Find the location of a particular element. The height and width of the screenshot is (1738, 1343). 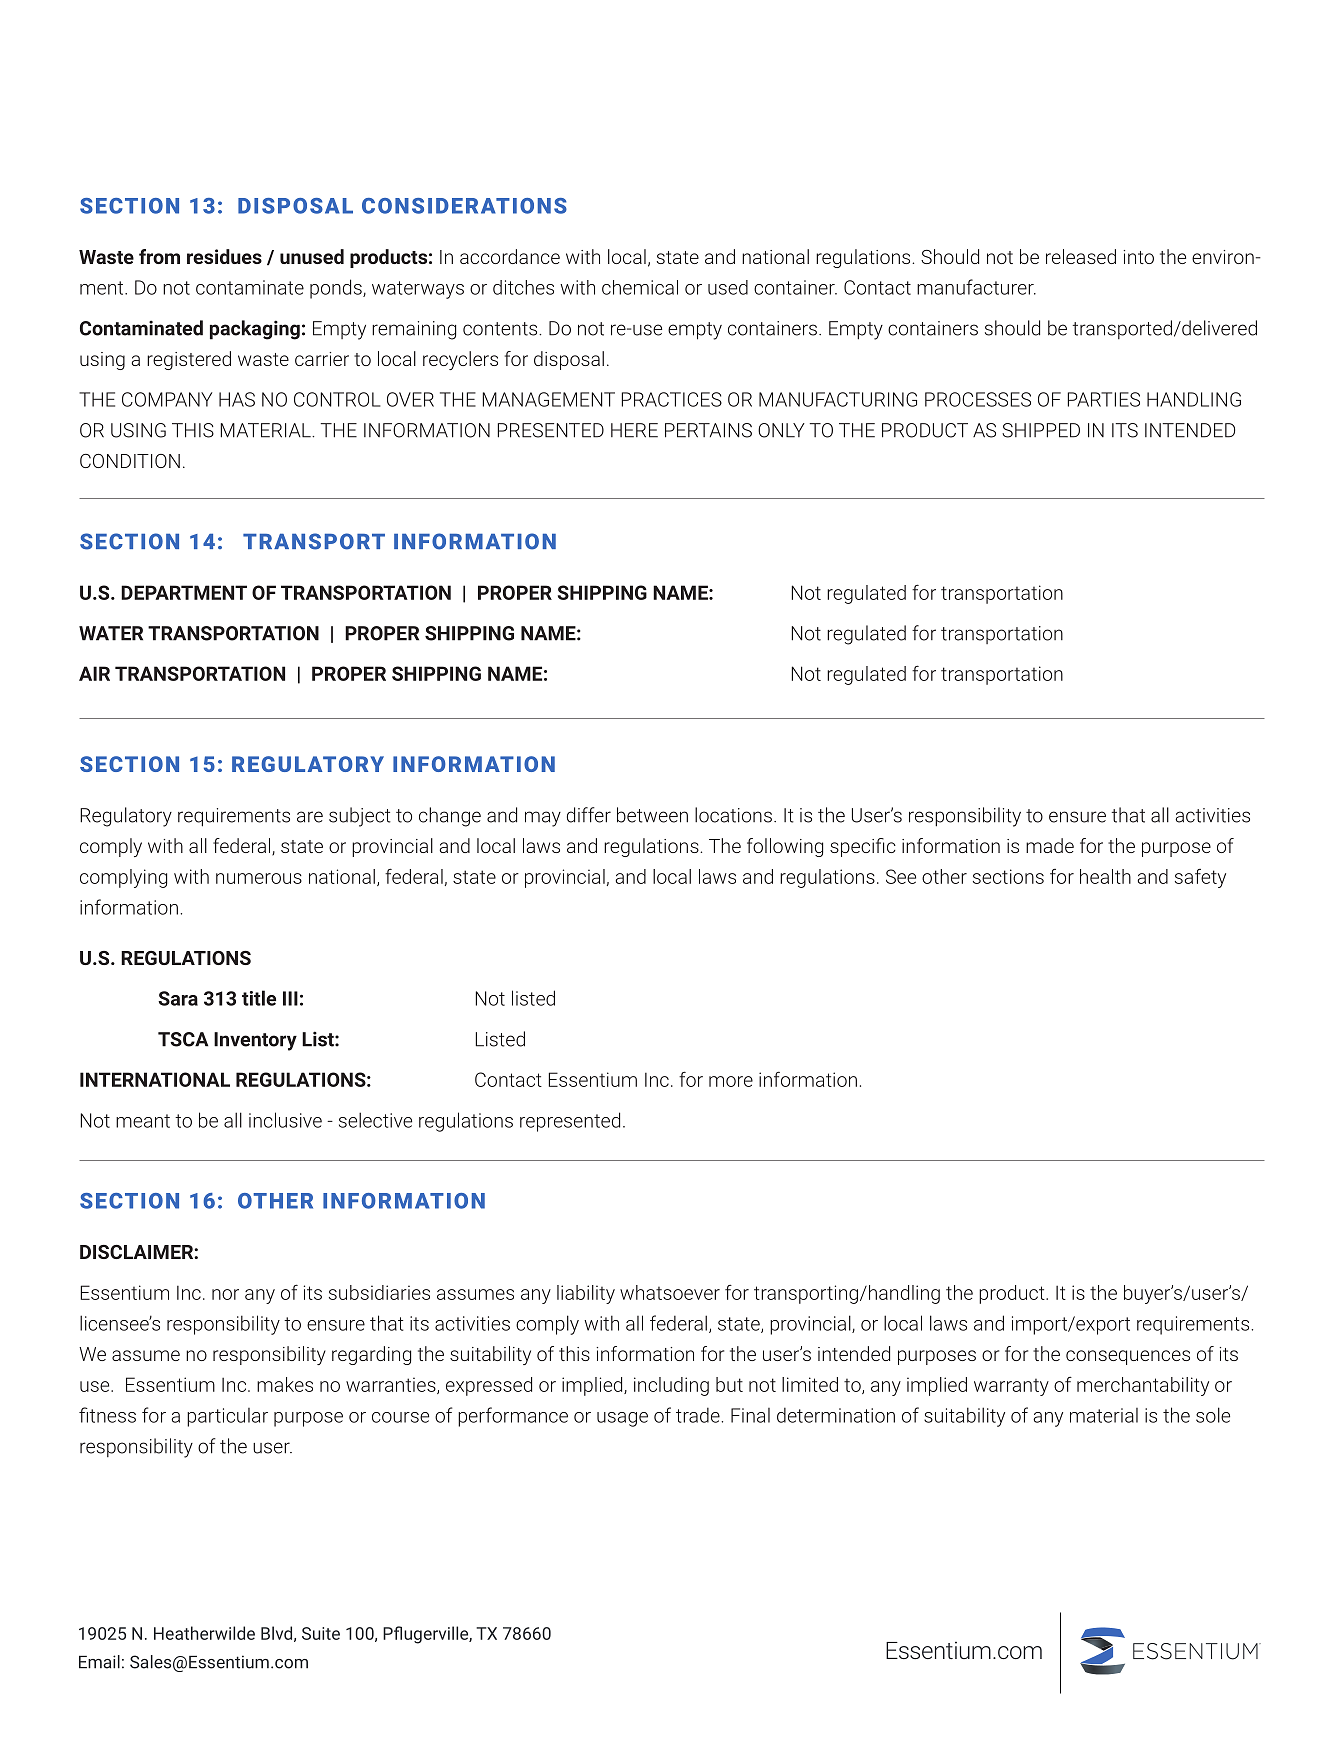

SHIPPED is located at coordinates (1041, 430).
